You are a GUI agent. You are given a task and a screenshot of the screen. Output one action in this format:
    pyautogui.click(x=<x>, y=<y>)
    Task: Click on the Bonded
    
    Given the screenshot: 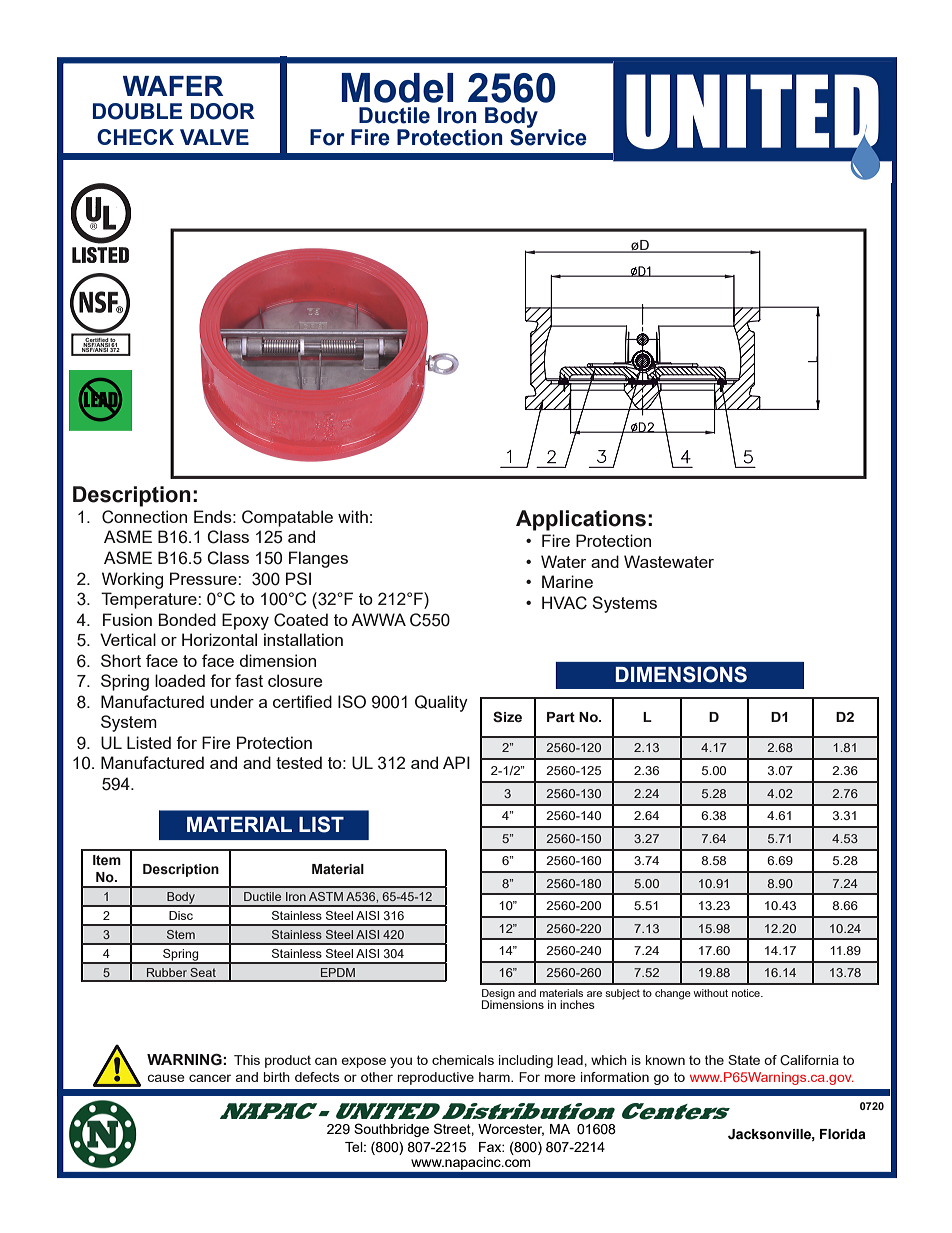 What is the action you would take?
    pyautogui.click(x=187, y=619)
